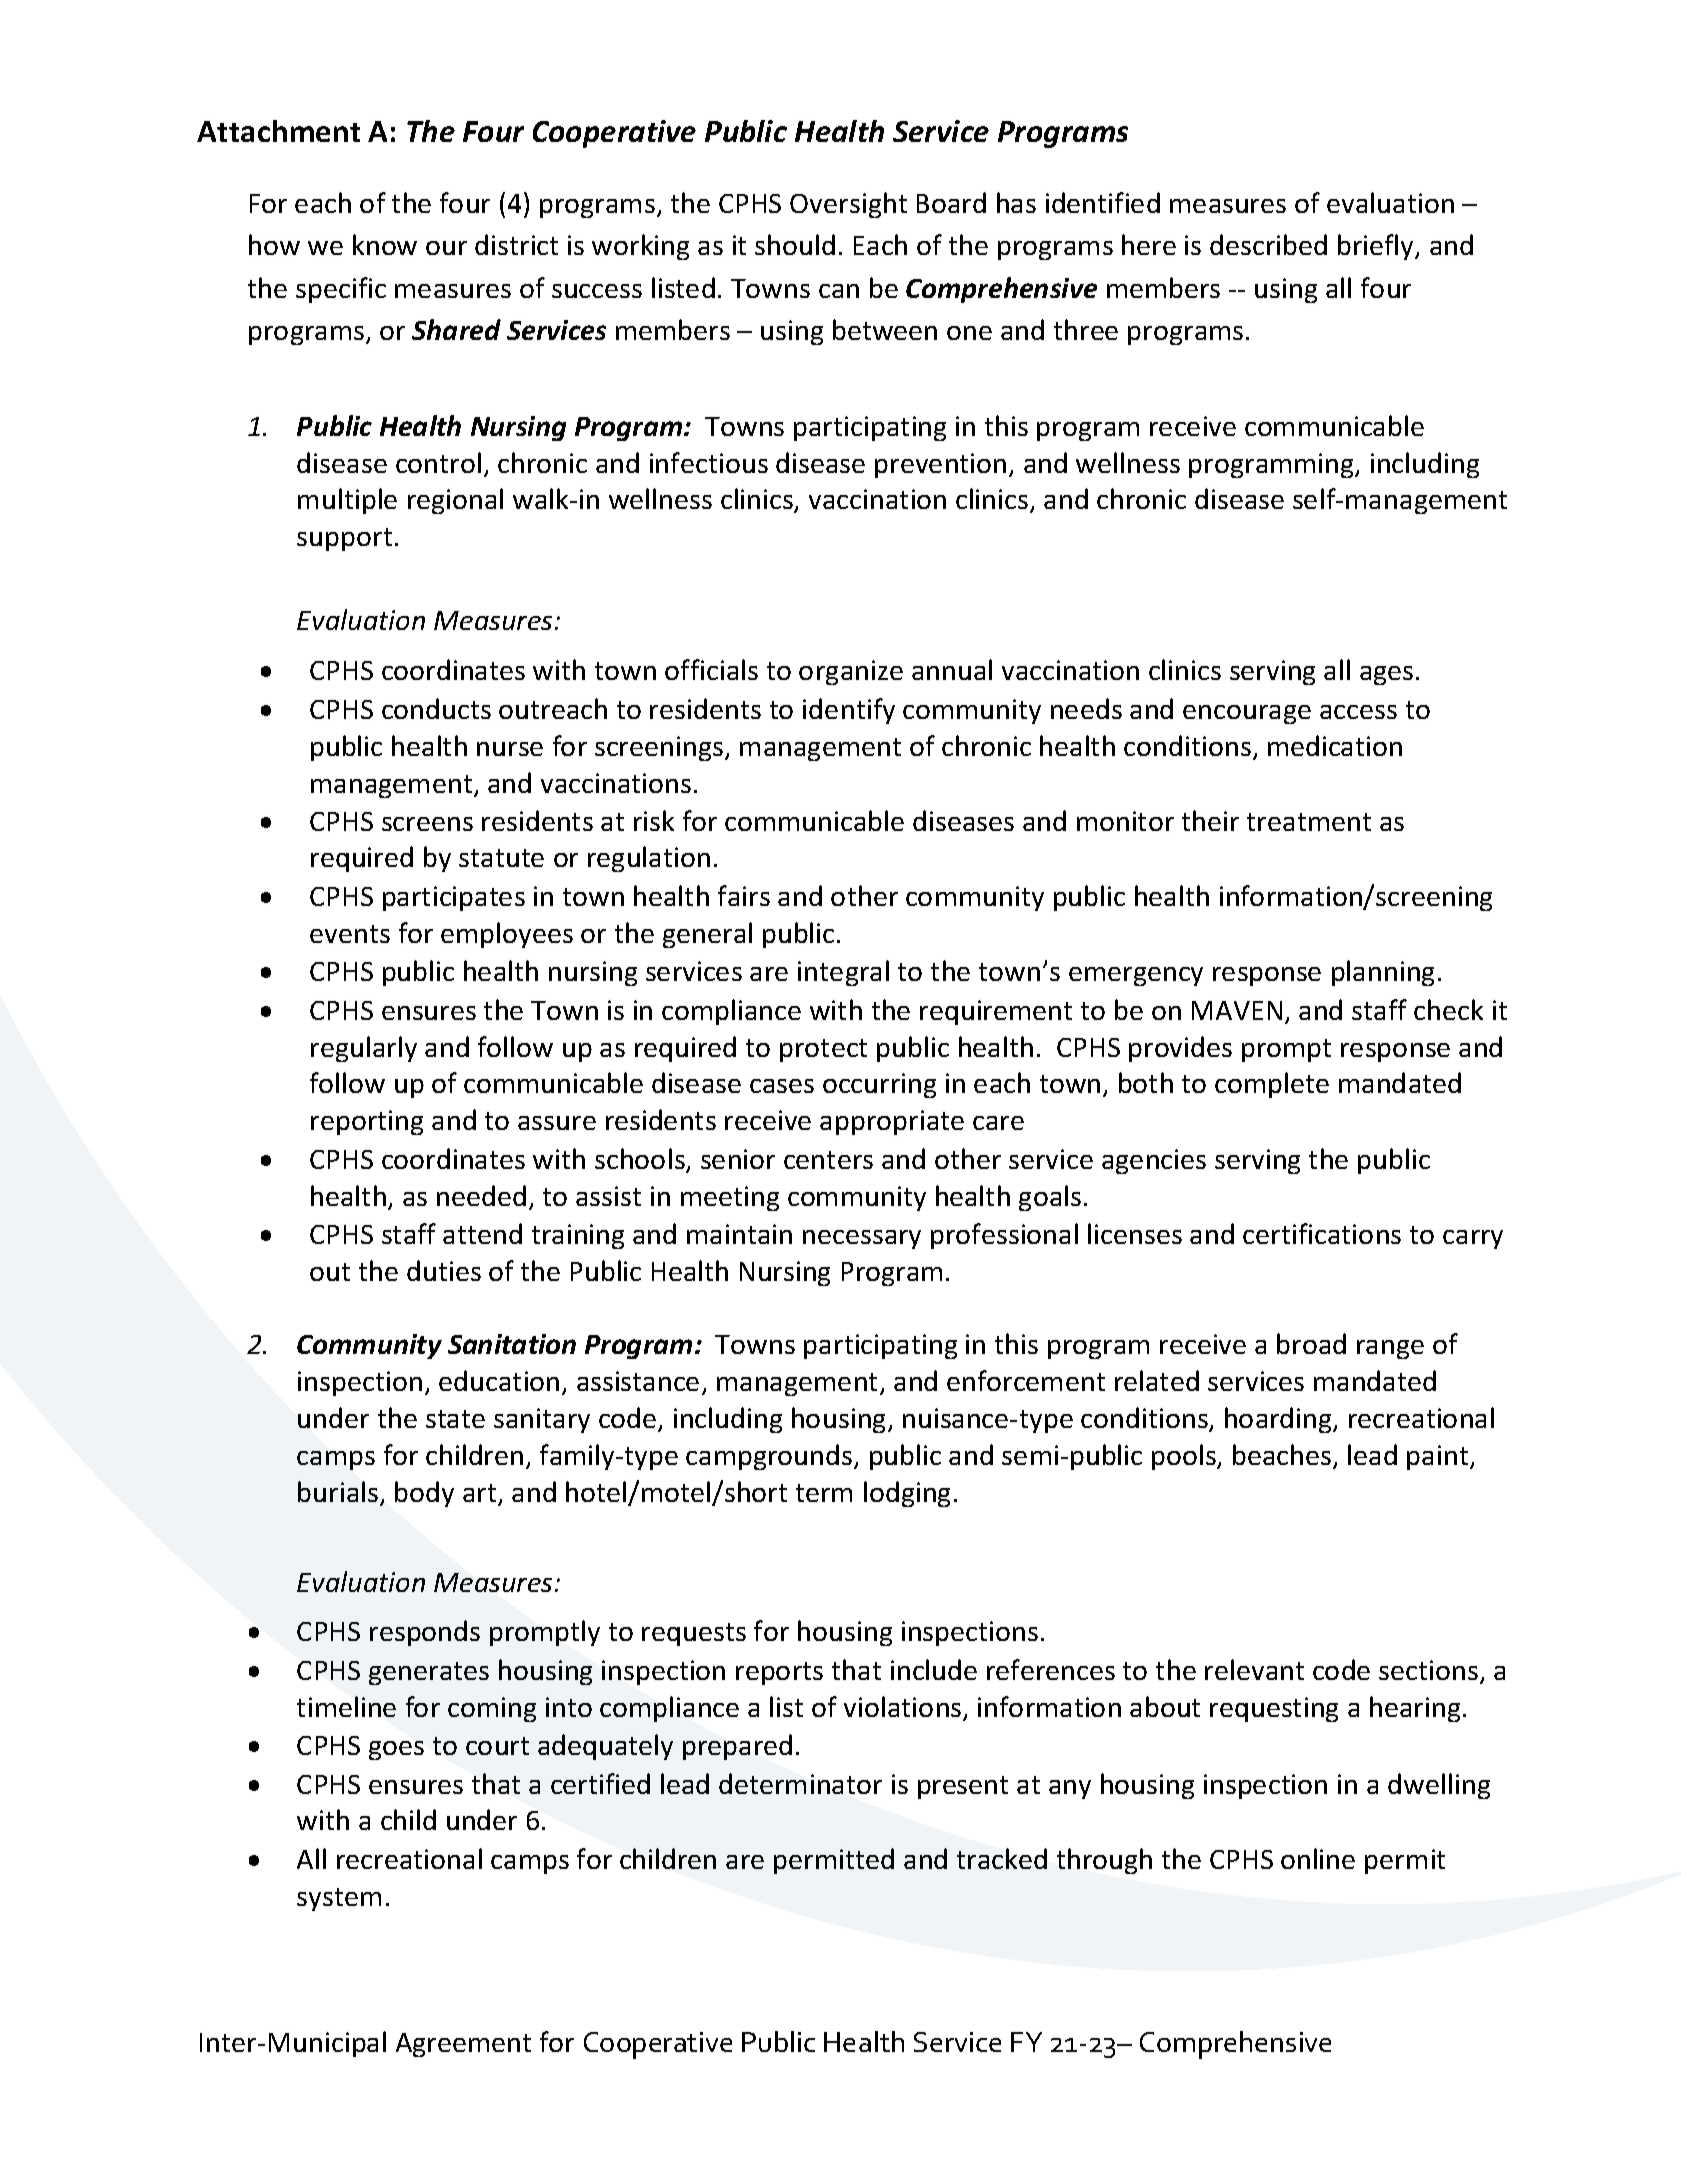 This screenshot has height=2170, width=1681. I want to click on Oversight, so click(848, 205).
